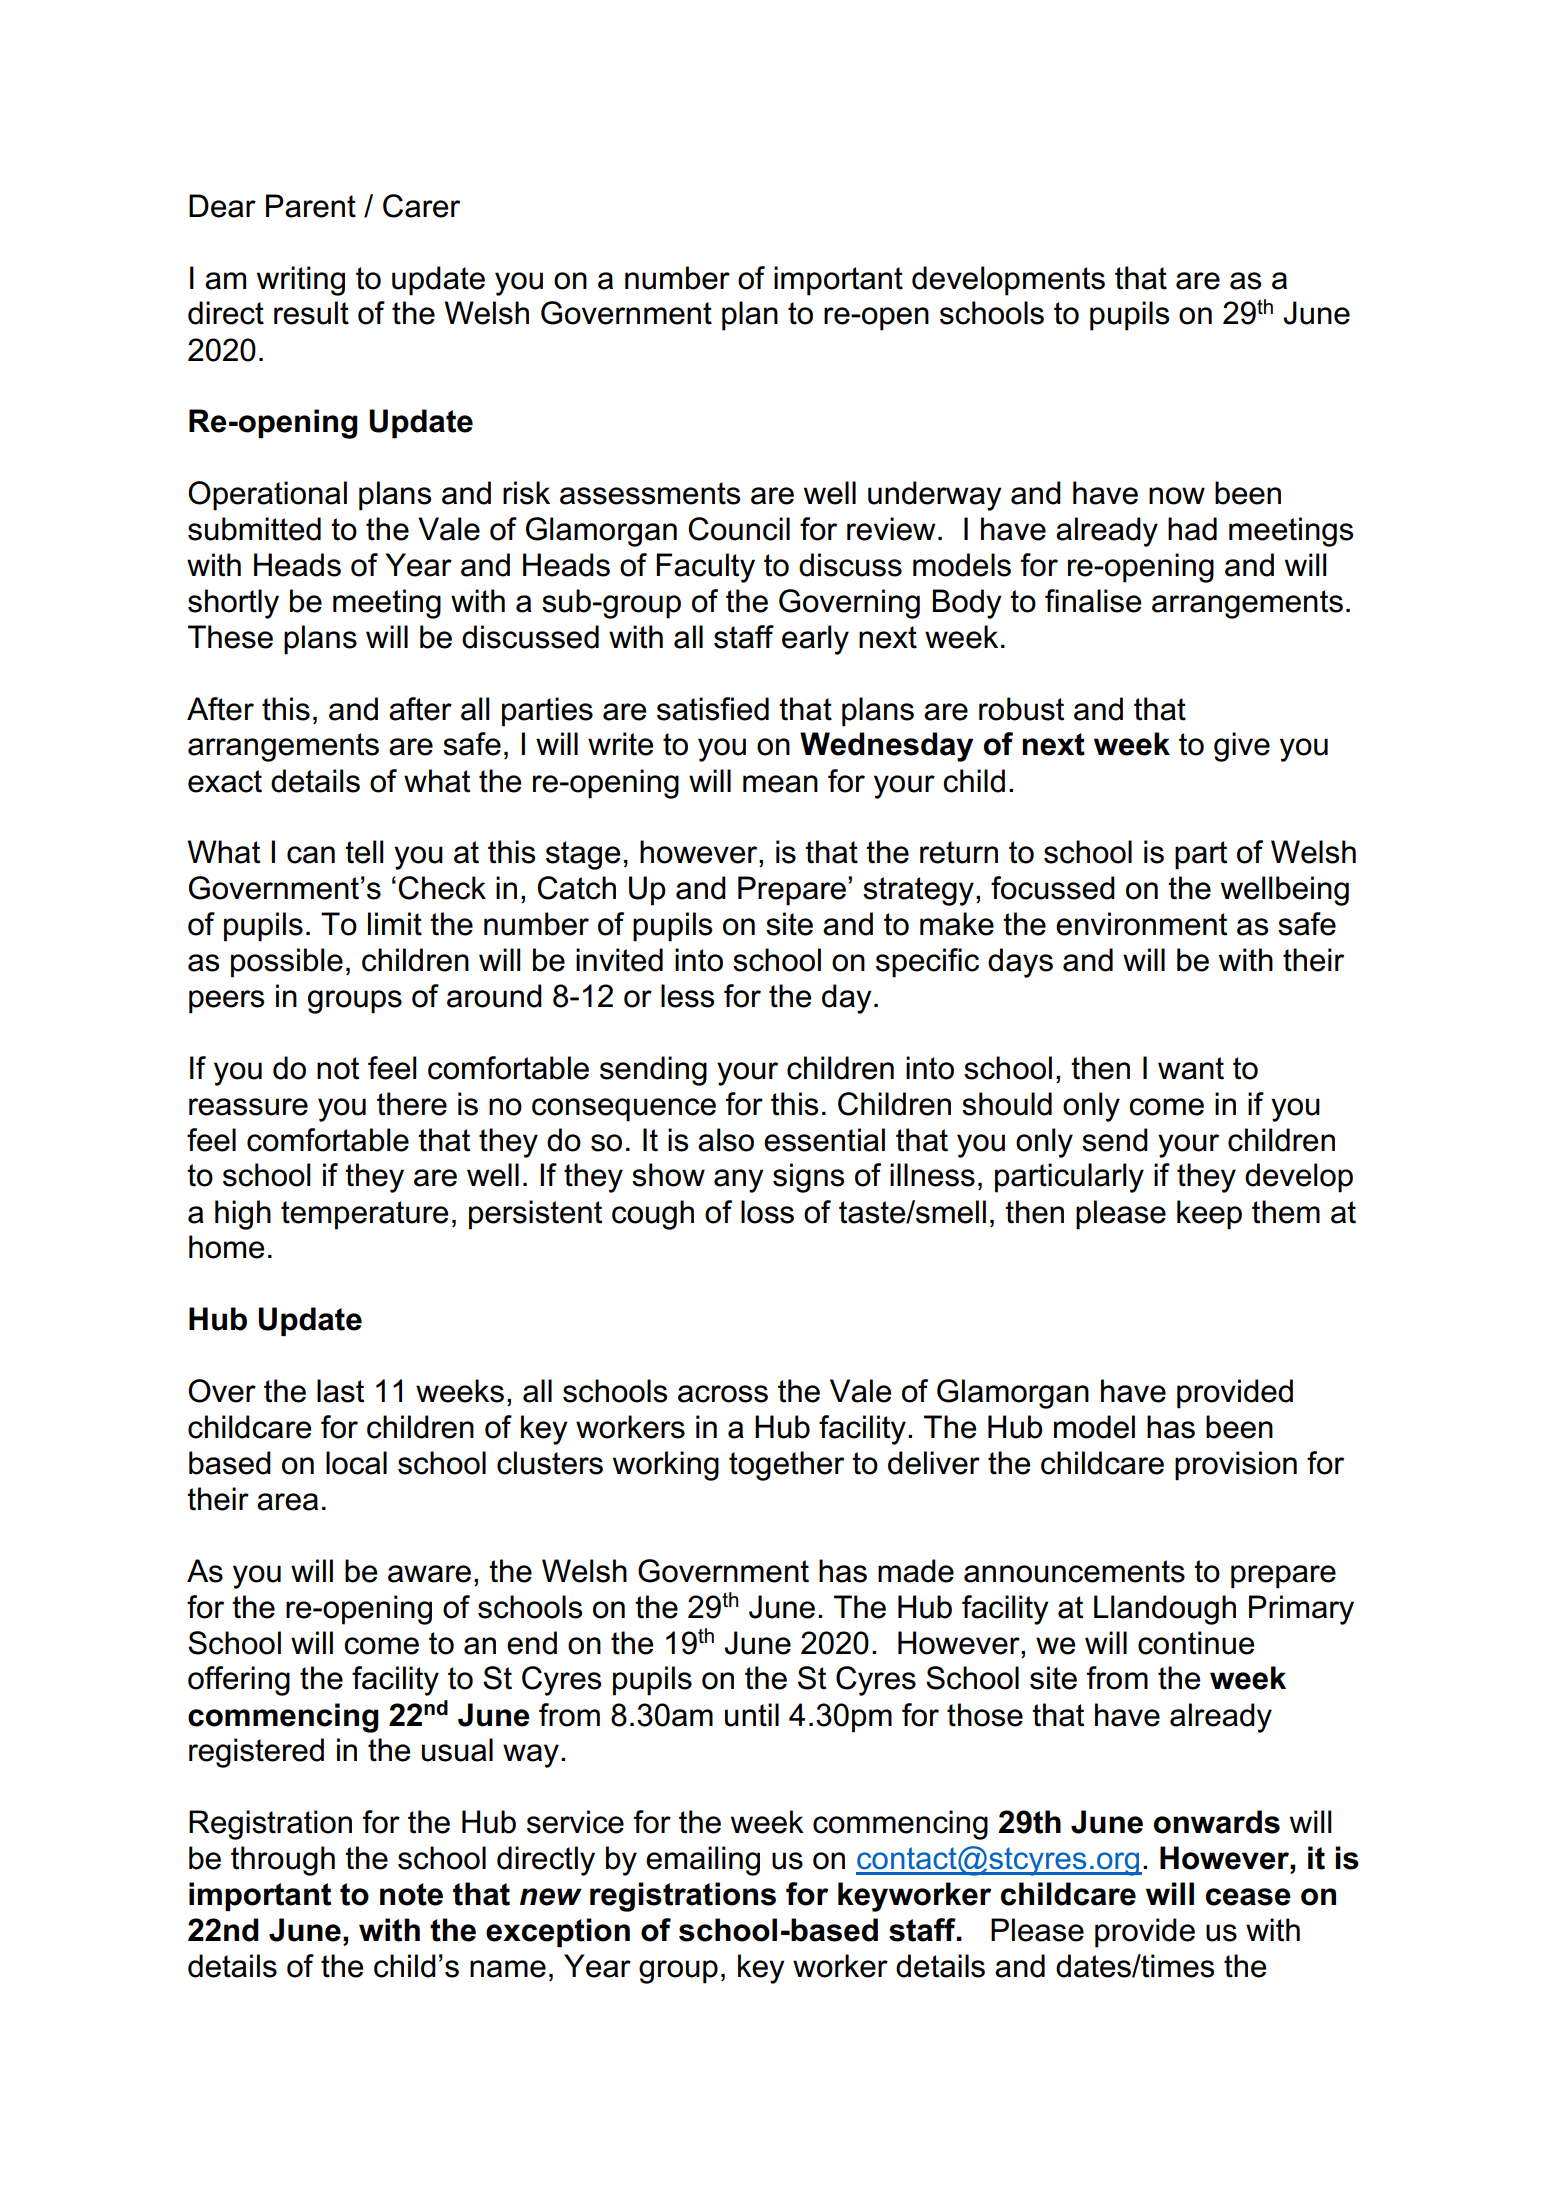  What do you see at coordinates (1248, 1897) in the screenshot?
I see `cease` at bounding box center [1248, 1897].
